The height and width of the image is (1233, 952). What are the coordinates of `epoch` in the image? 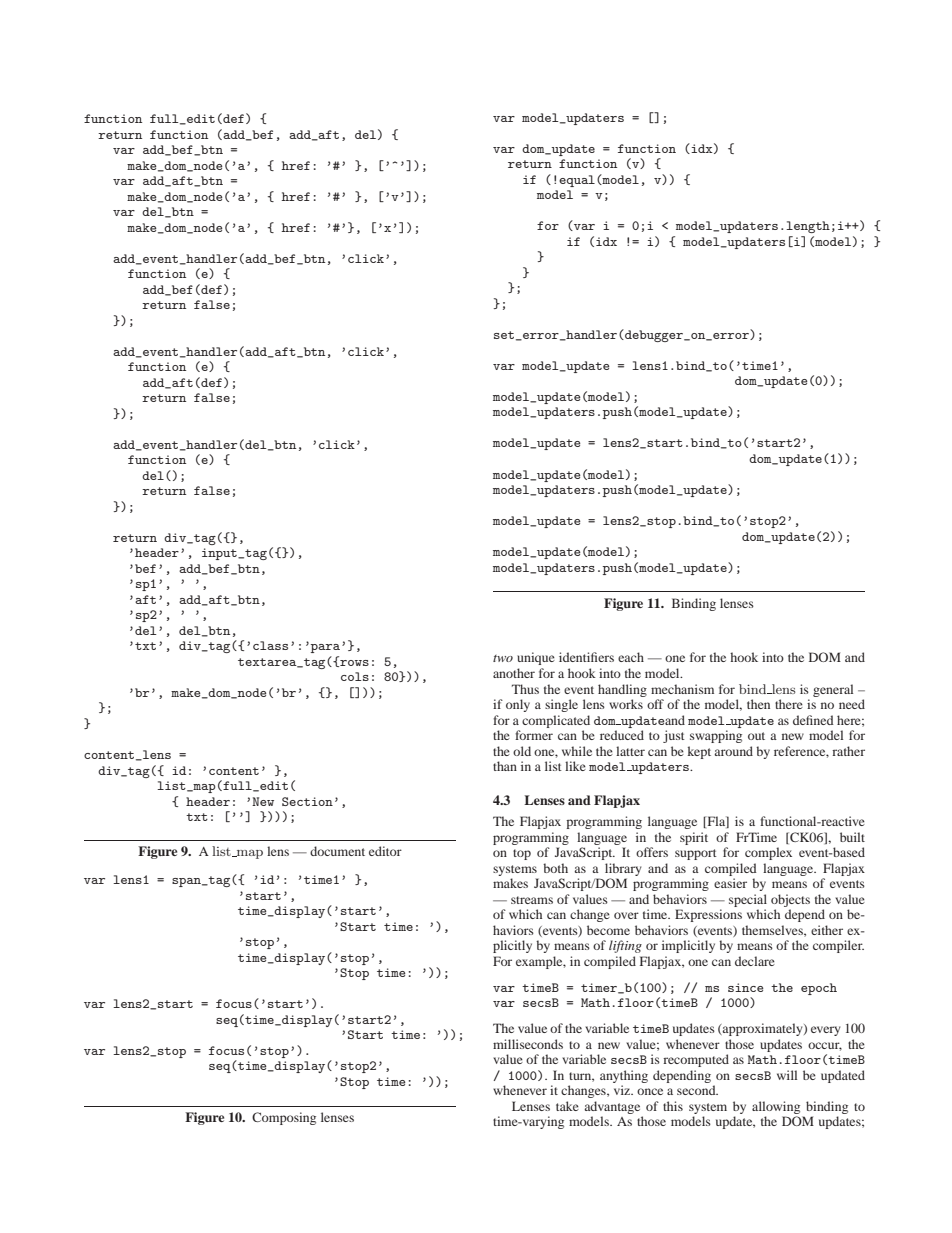 It's located at (819, 989).
